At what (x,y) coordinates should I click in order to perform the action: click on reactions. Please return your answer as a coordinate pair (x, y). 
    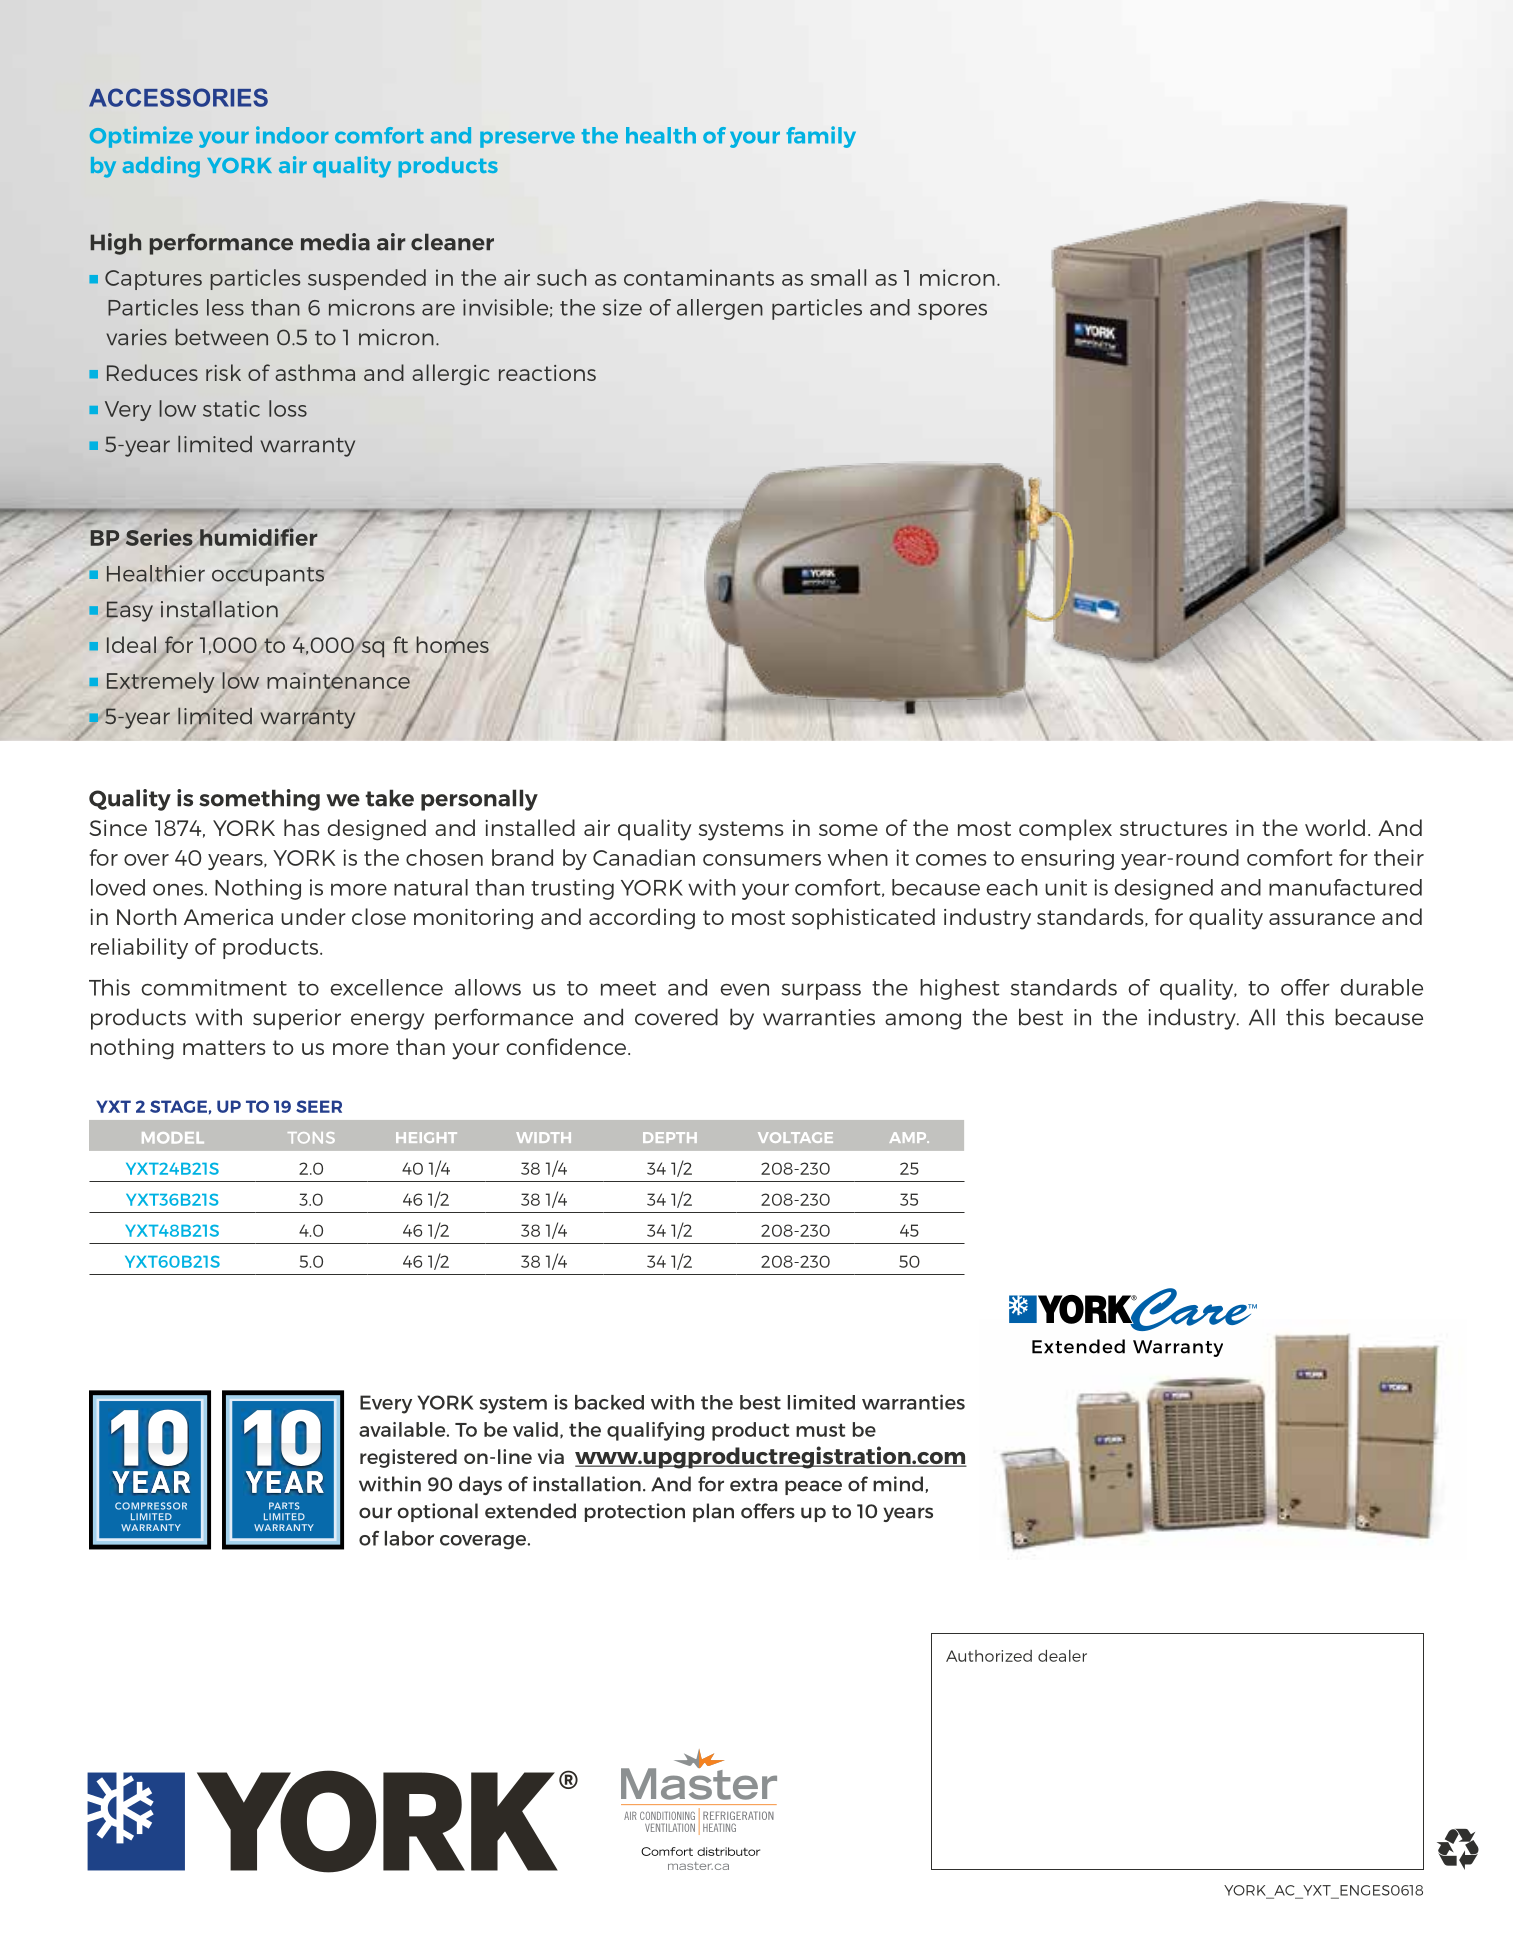
    Looking at the image, I should click on (547, 373).
